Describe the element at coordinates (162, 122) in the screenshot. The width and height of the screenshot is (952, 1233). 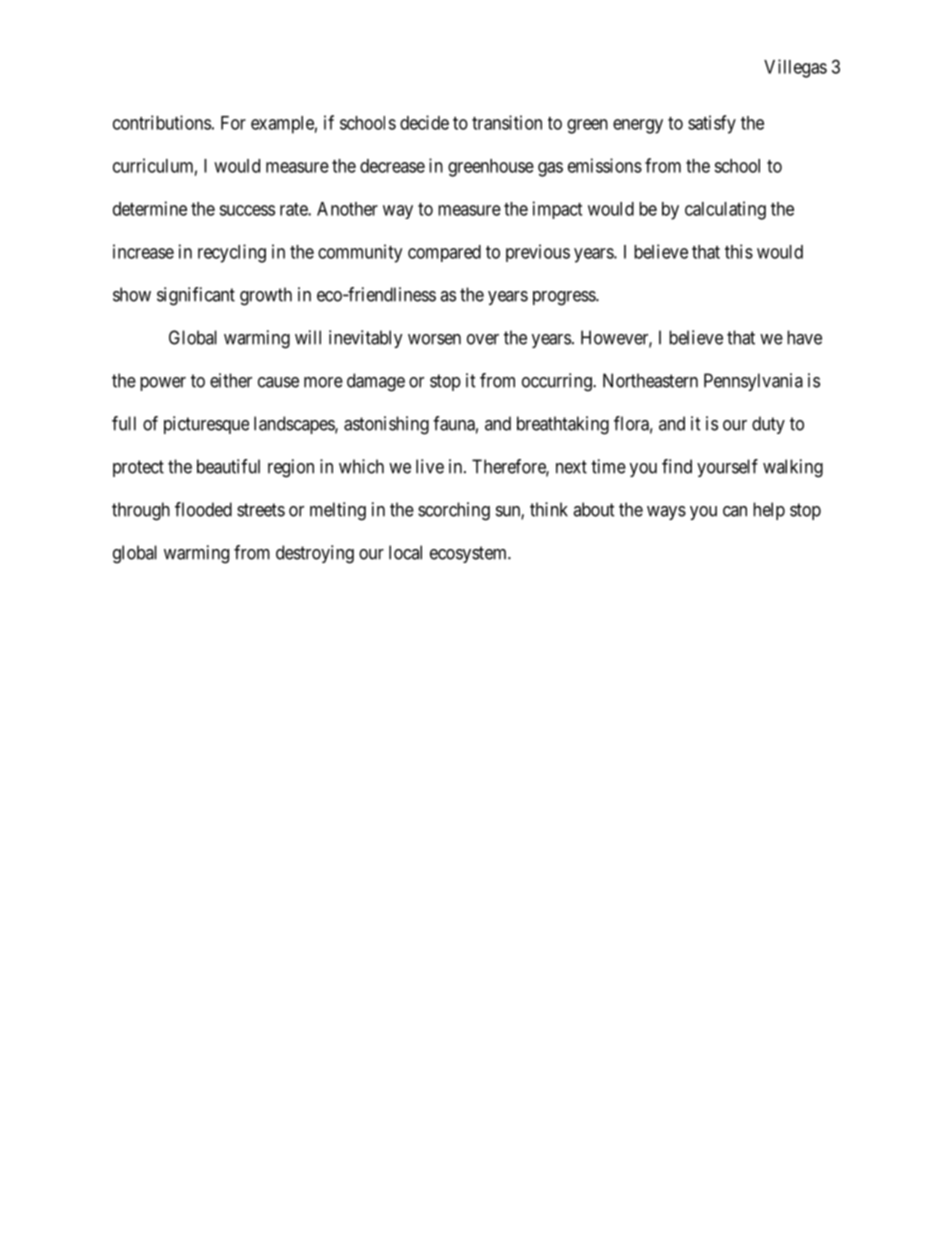
I see `contributions` at that location.
